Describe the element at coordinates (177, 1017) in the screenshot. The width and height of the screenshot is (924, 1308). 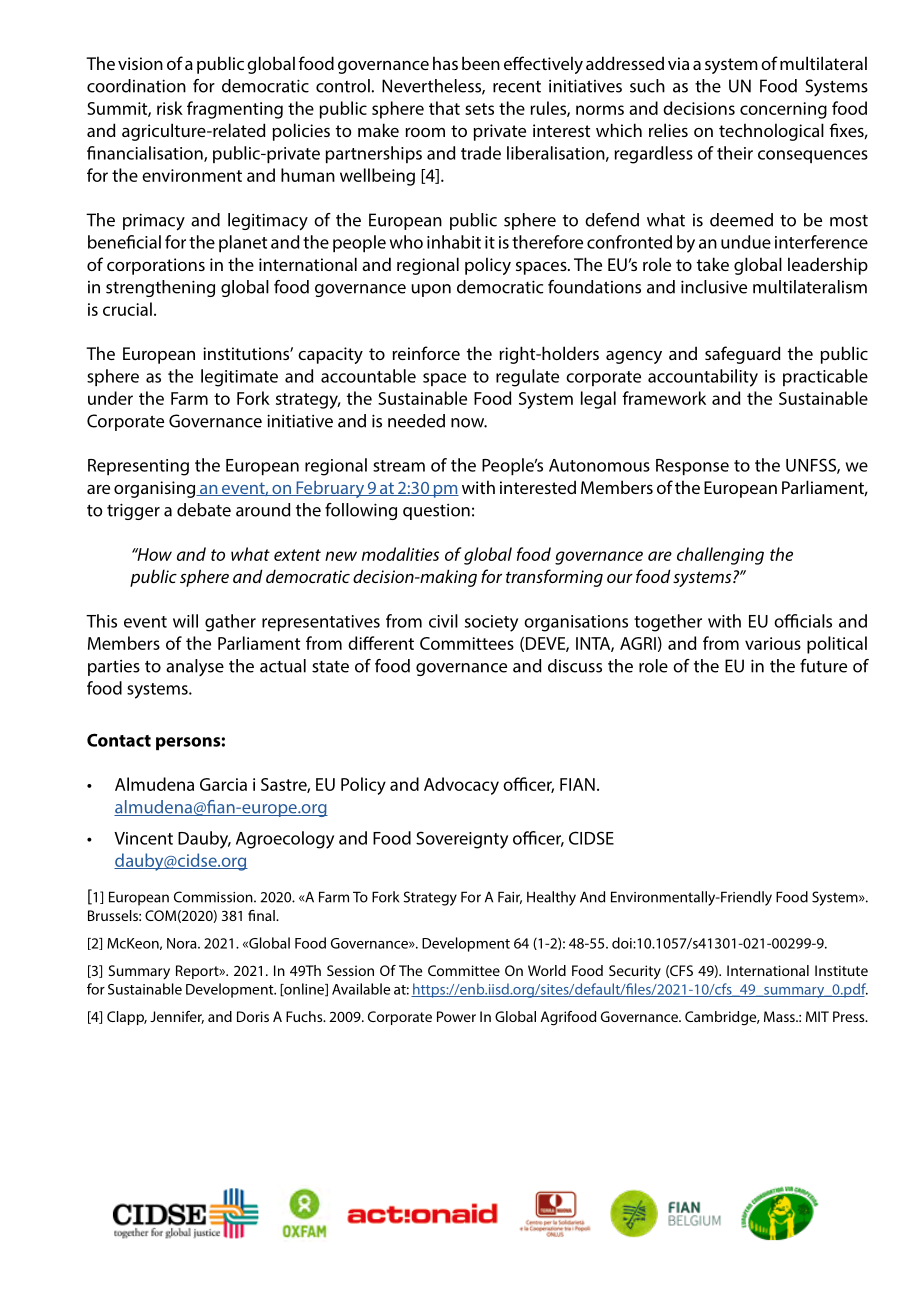
I see `Jennifer` at that location.
